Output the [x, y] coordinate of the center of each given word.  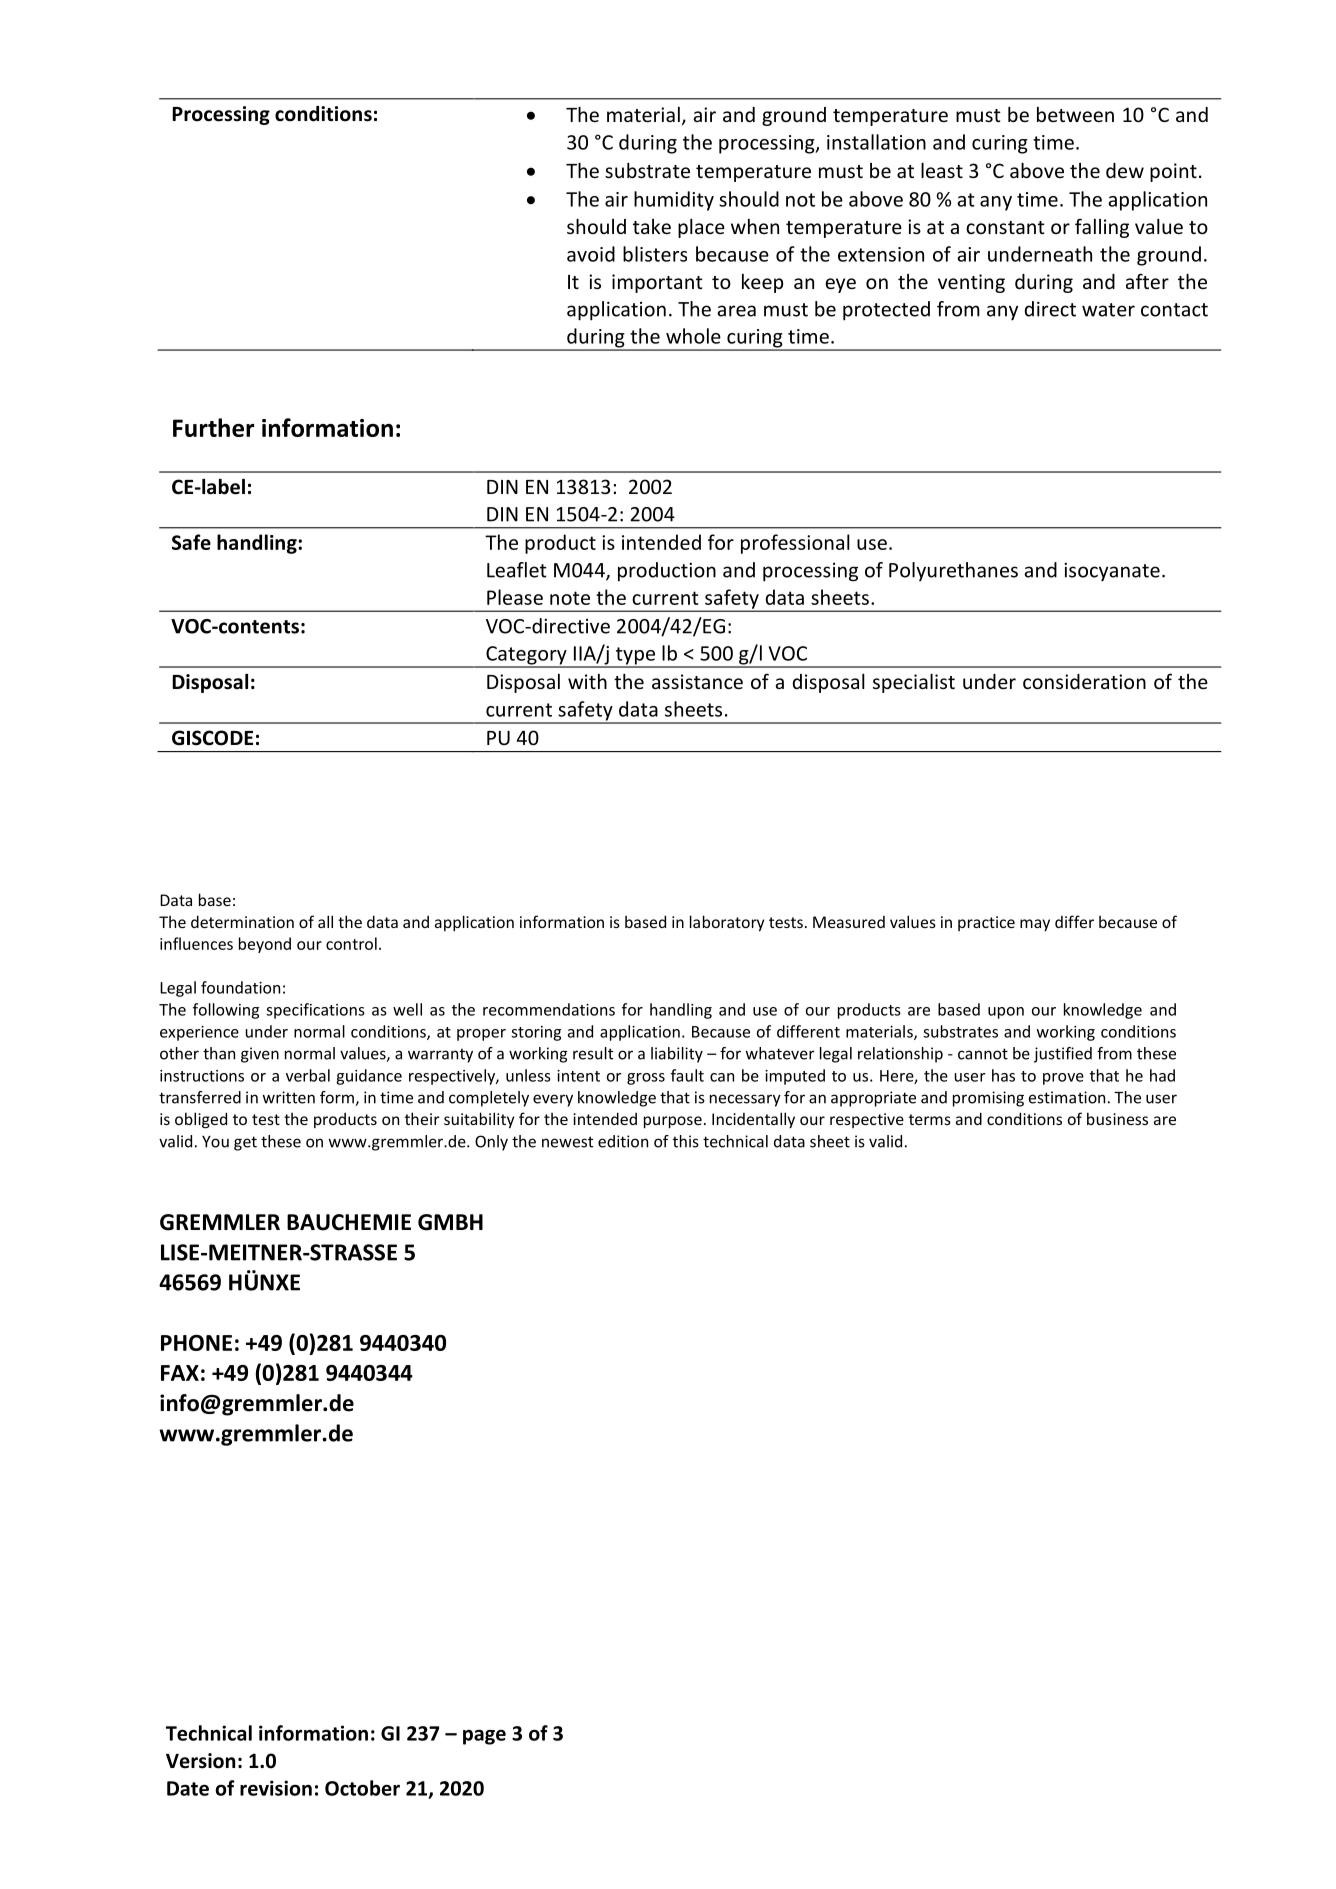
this [686, 1141]
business [1117, 1118]
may [1035, 925]
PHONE [196, 1343]
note [570, 598]
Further [213, 427]
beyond [265, 945]
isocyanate [1112, 572]
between [1075, 114]
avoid [591, 254]
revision [276, 1788]
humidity [674, 201]
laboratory [727, 923]
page [484, 1737]
